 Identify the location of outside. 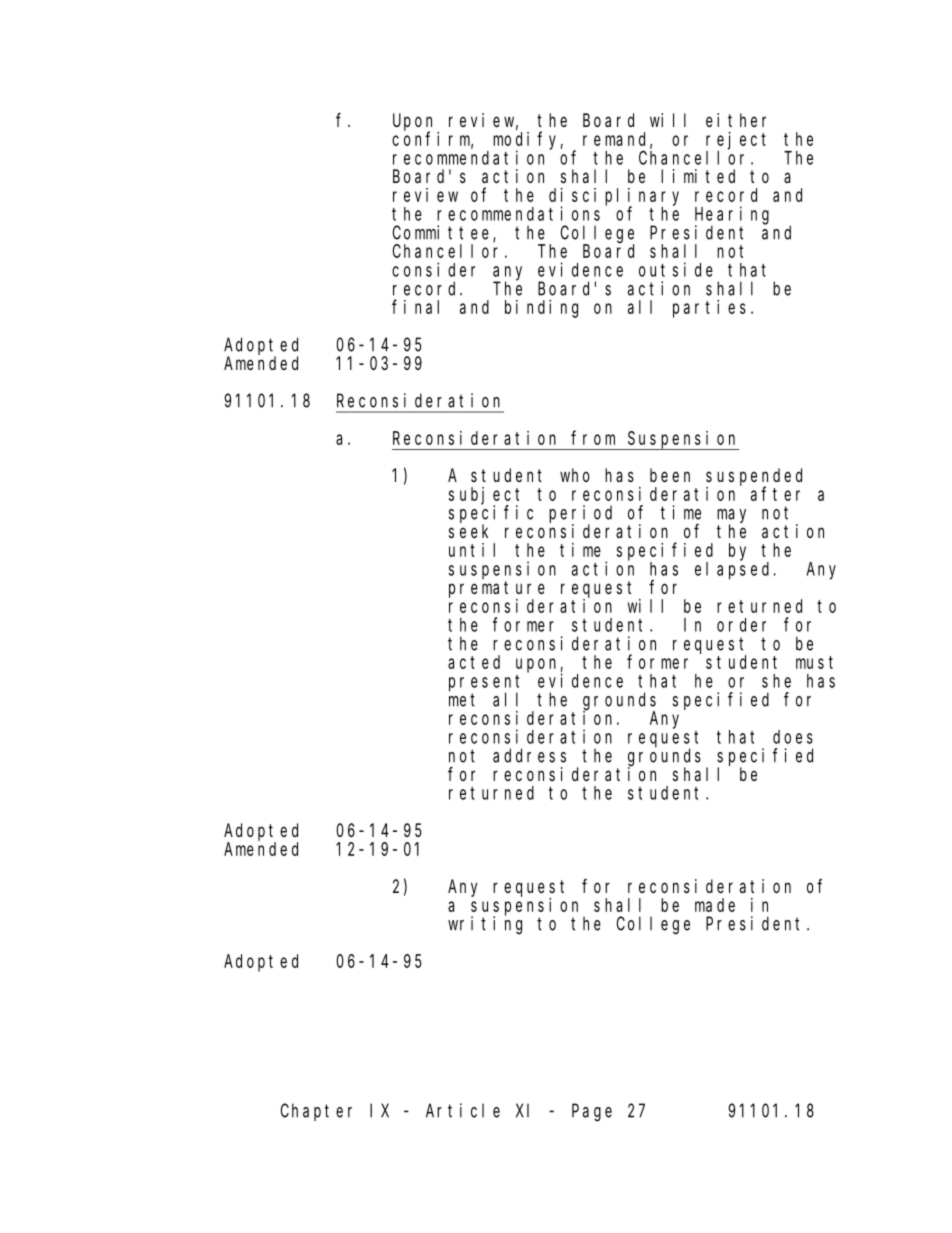
(676, 269).
